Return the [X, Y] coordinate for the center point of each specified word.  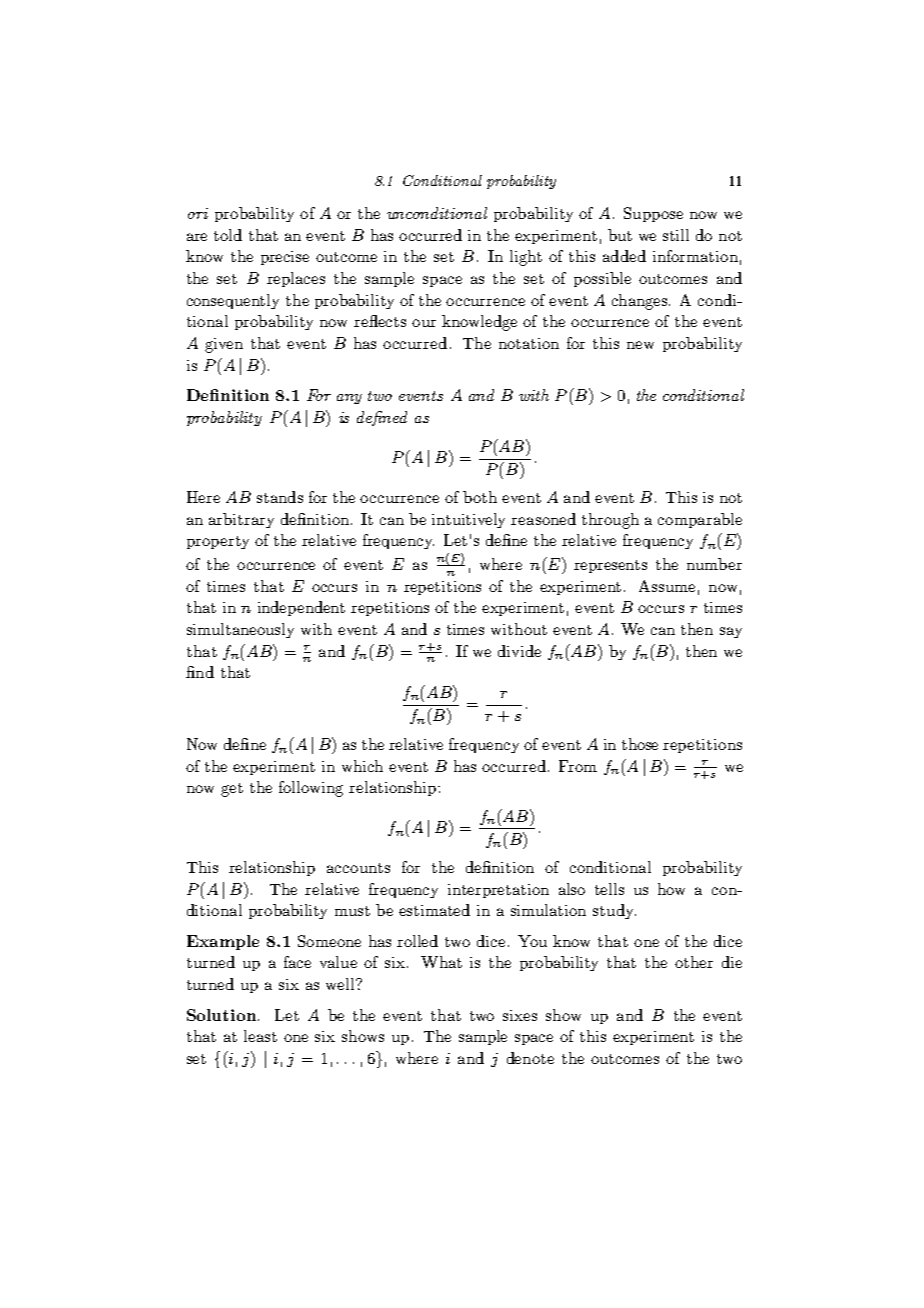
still [676, 235]
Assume [667, 586]
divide [519, 651]
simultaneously [240, 630]
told [228, 235]
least [260, 1036]
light [526, 258]
